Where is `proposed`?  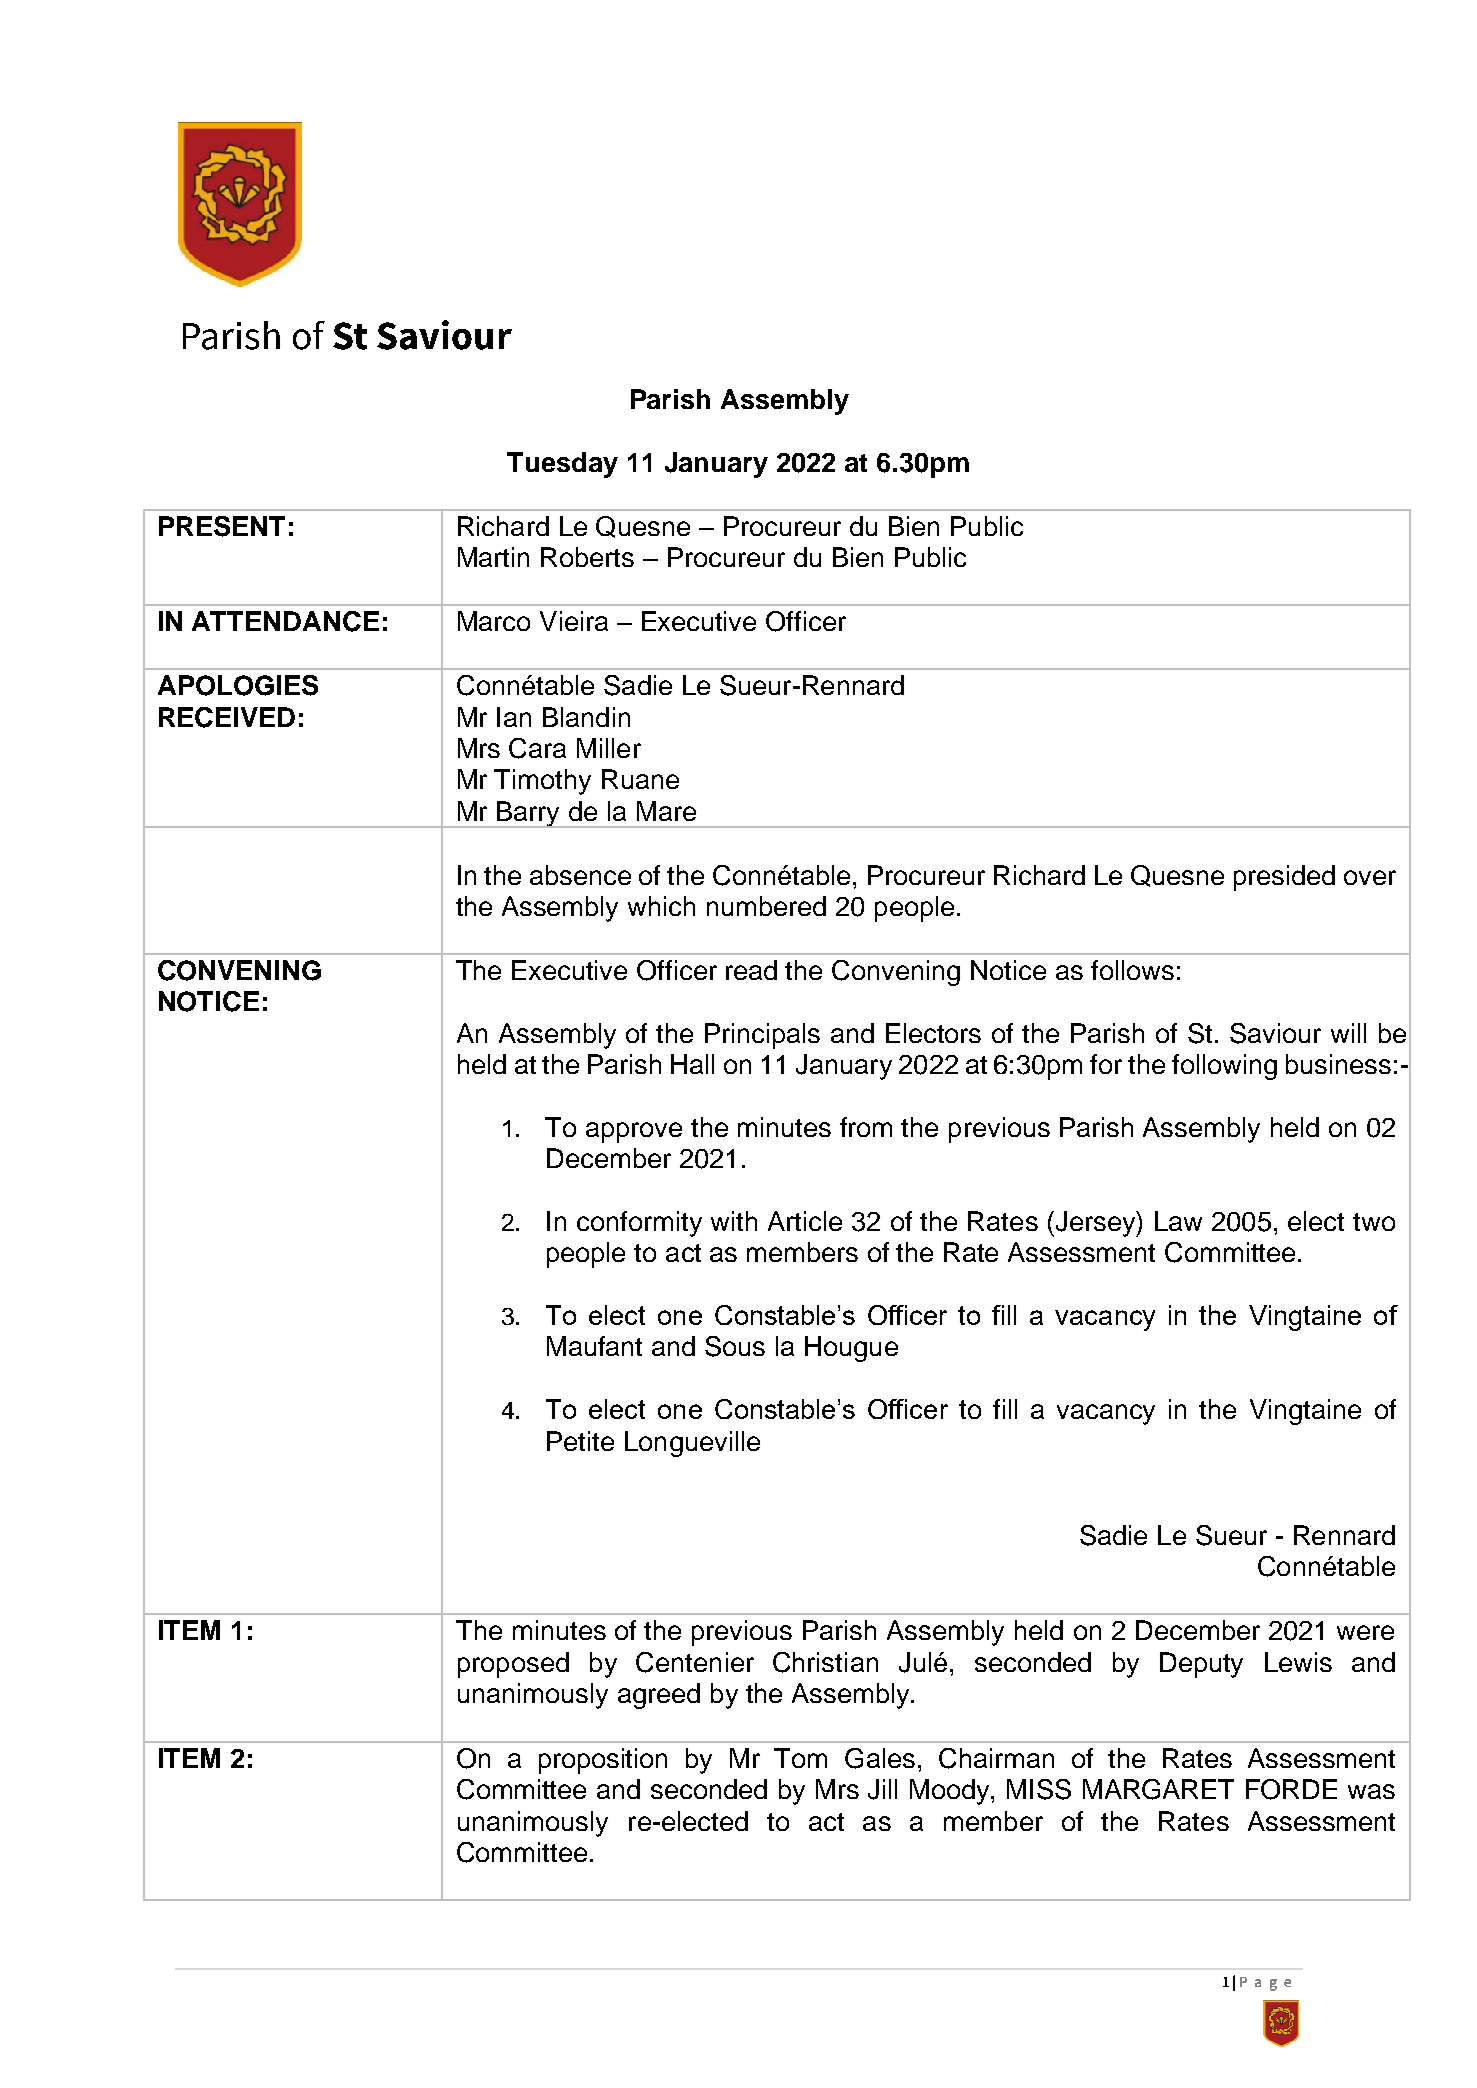 proposed is located at coordinates (513, 1665).
